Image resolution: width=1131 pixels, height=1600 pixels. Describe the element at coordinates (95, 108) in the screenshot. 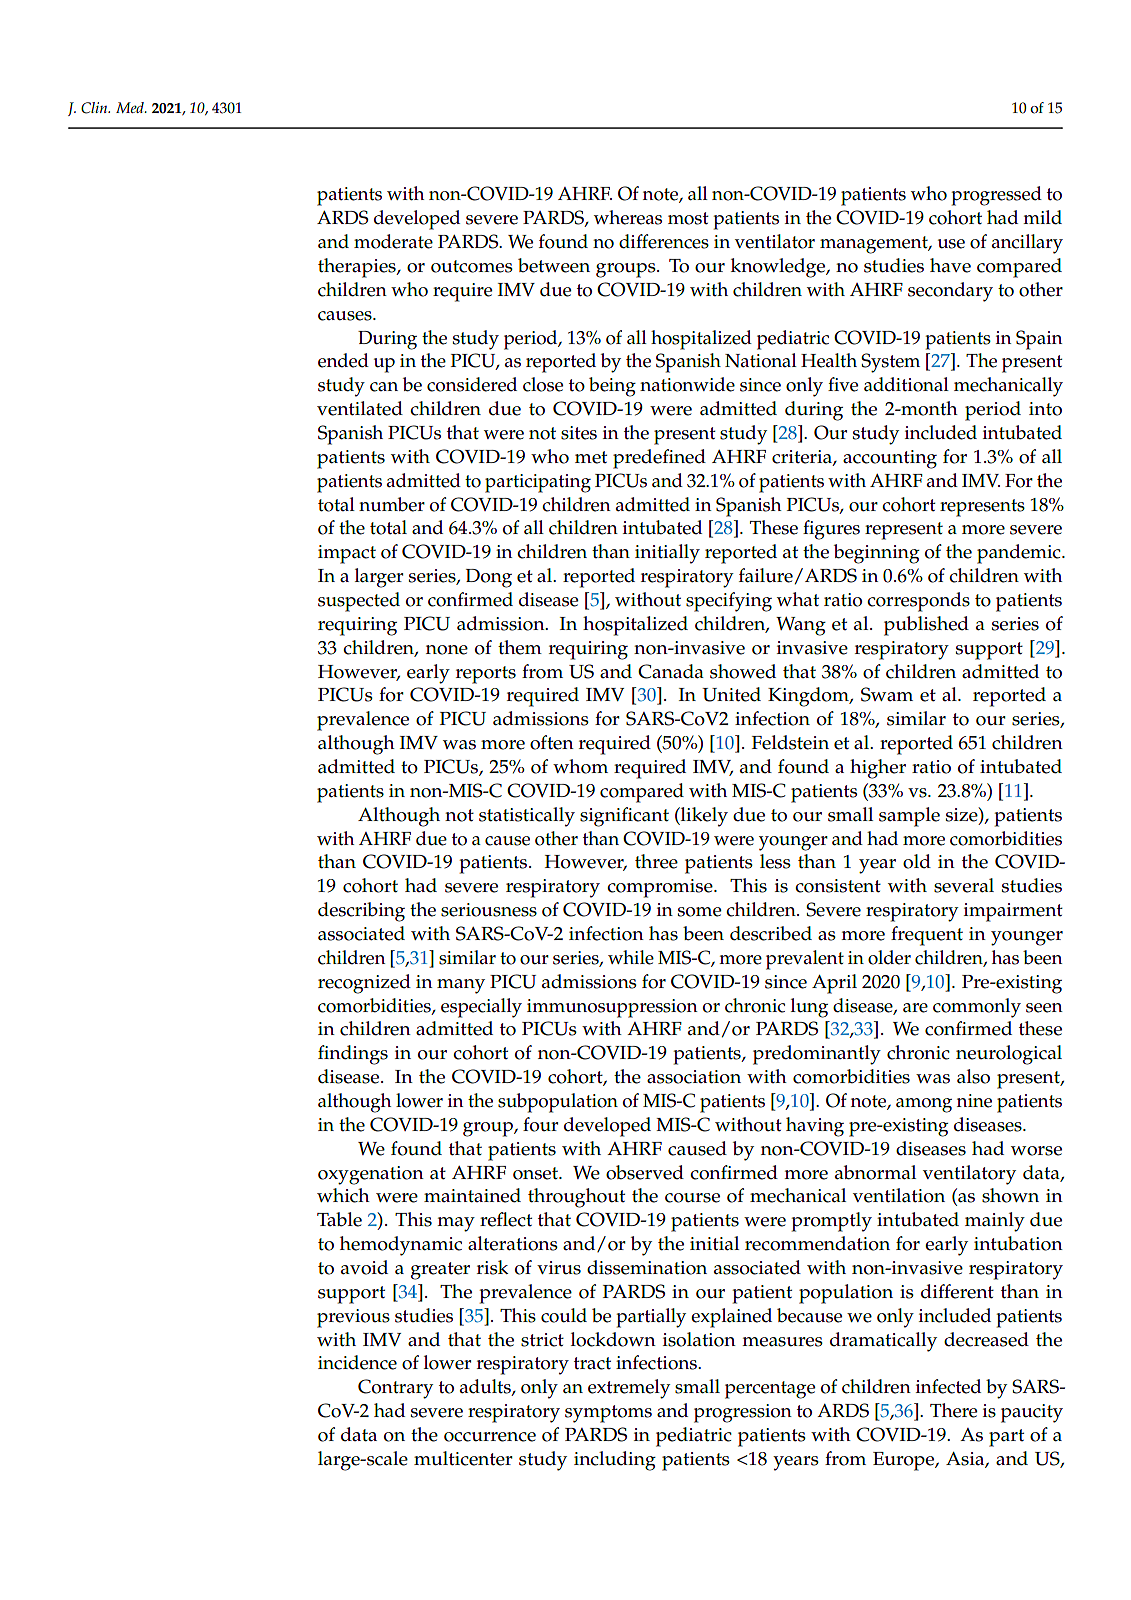

I see `Clin` at that location.
